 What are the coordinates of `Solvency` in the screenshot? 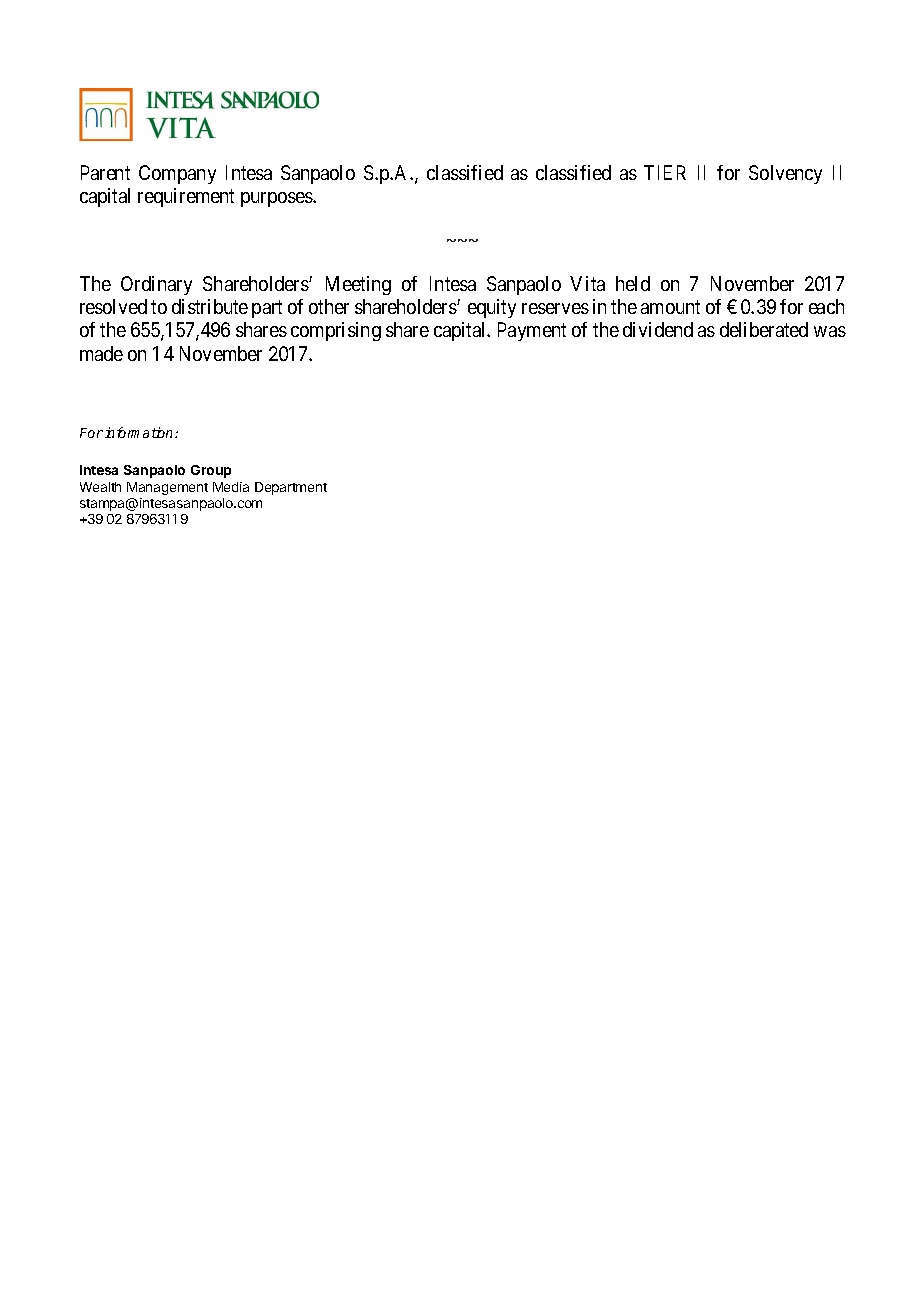 It's located at (785, 174).
